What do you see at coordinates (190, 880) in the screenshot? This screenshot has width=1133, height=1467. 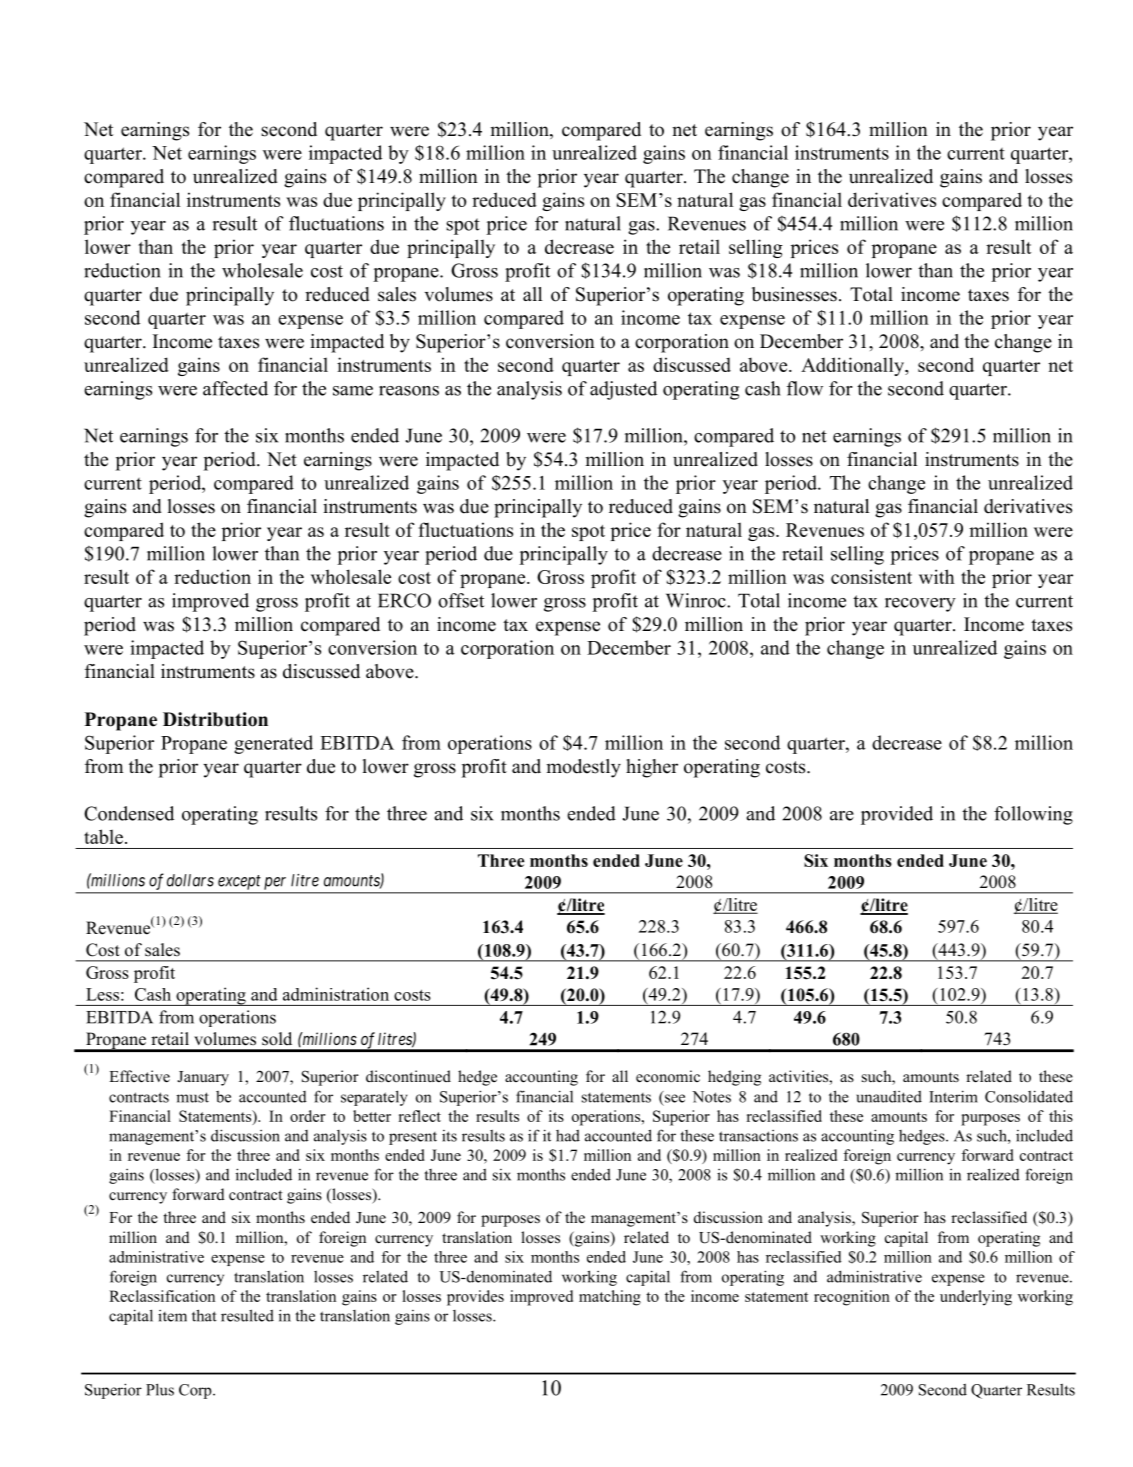 I see `dollars` at bounding box center [190, 880].
